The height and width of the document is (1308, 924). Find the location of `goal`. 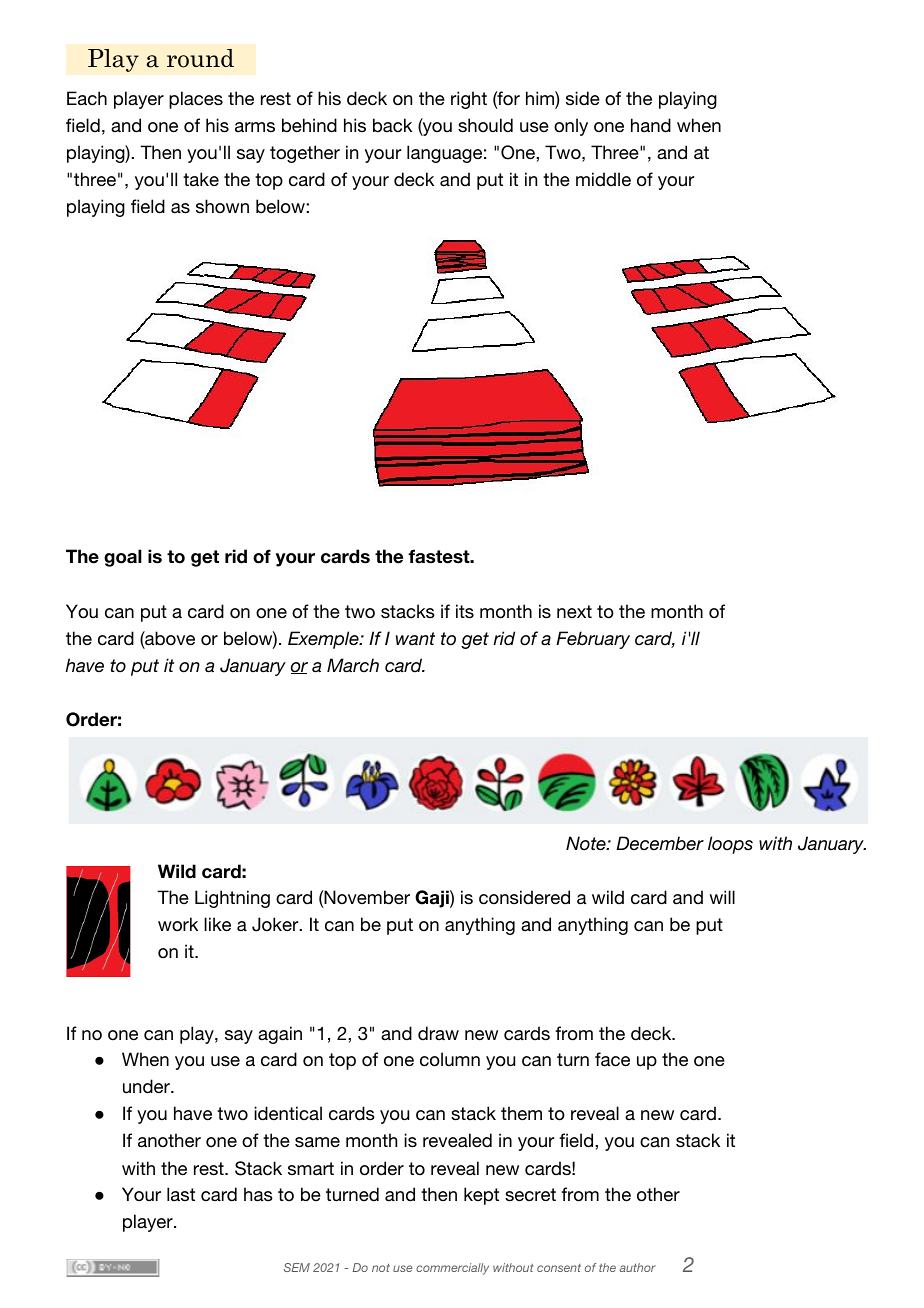

goal is located at coordinates (123, 558).
